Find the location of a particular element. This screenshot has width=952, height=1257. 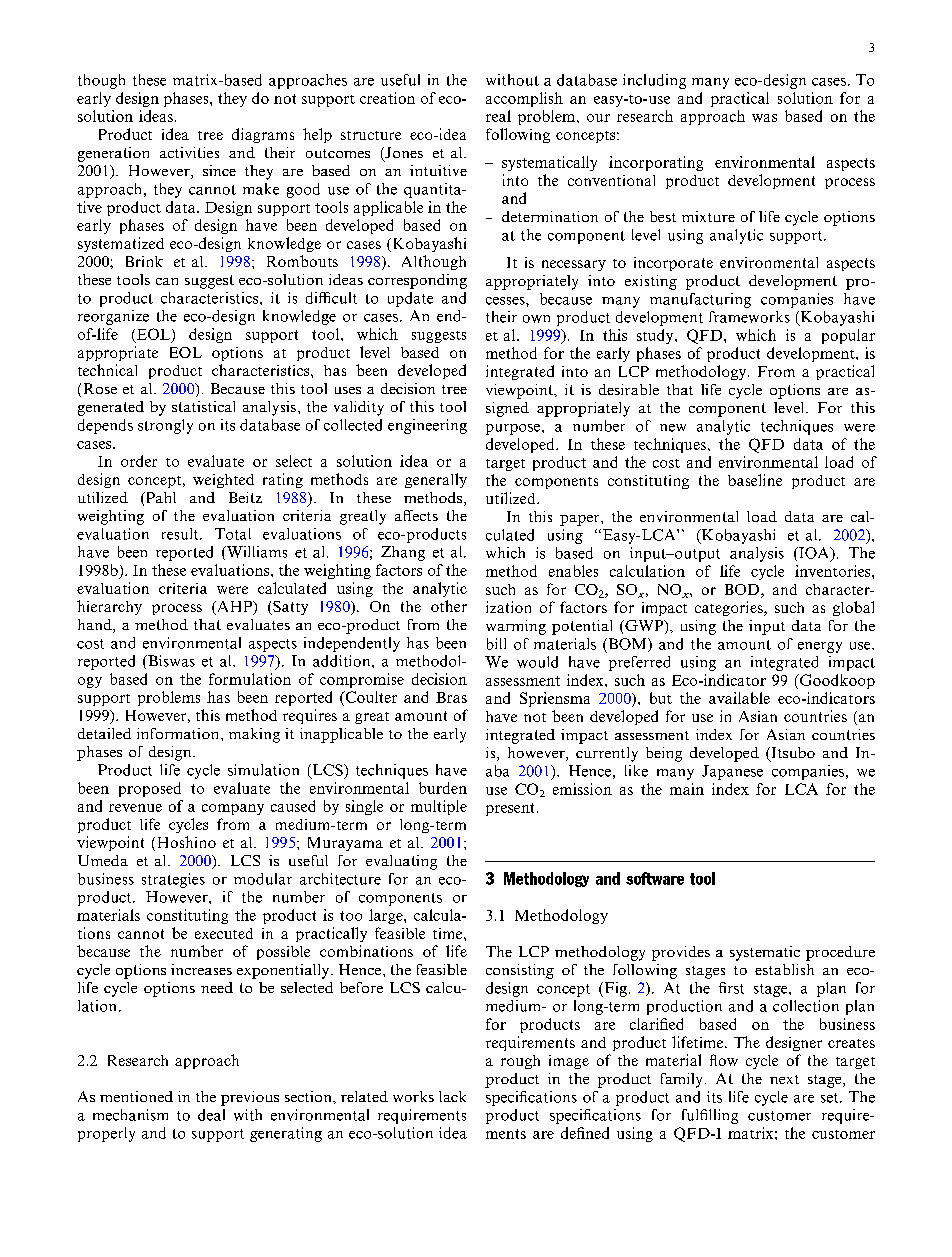

other is located at coordinates (449, 606).
